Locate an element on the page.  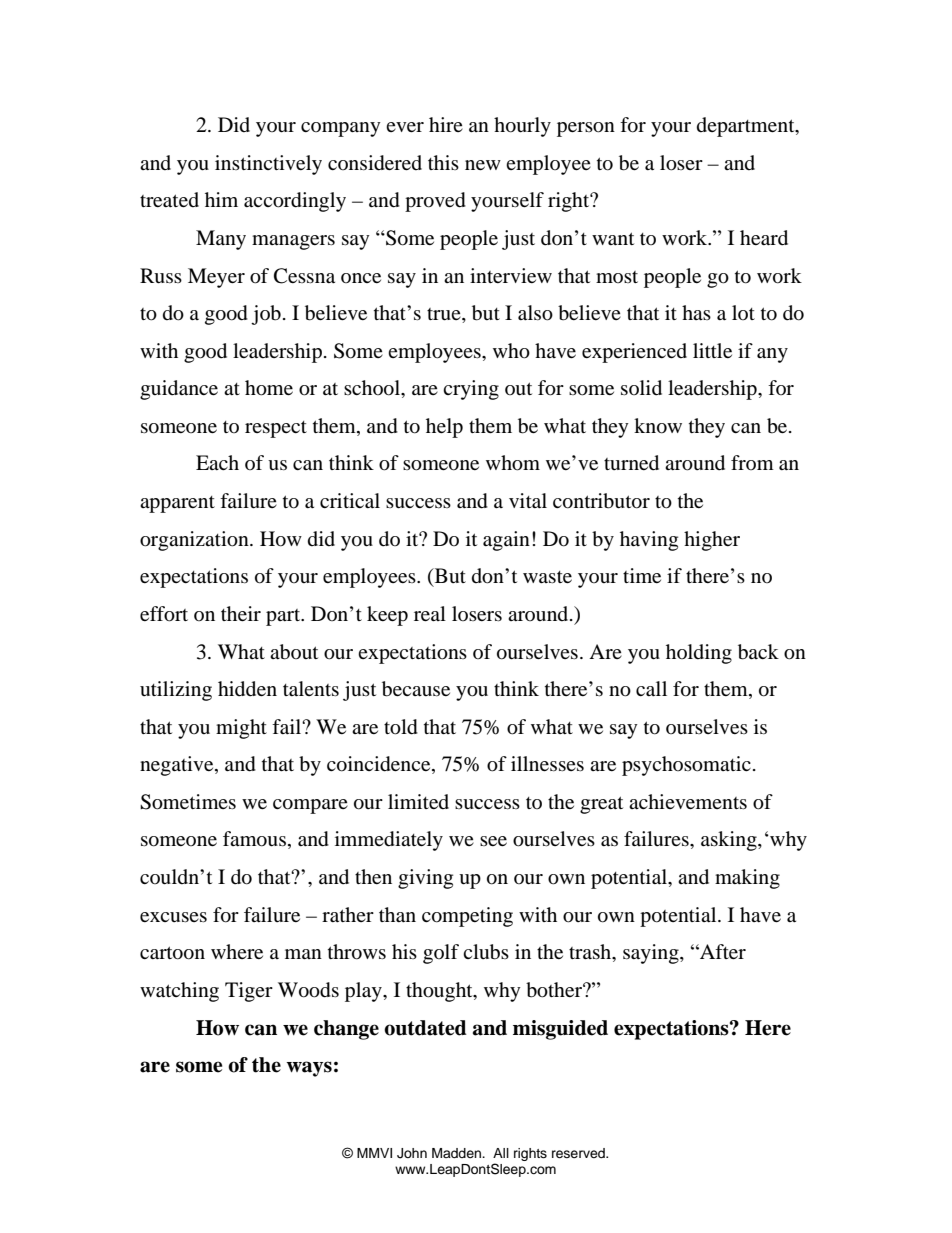
know is located at coordinates (658, 426).
